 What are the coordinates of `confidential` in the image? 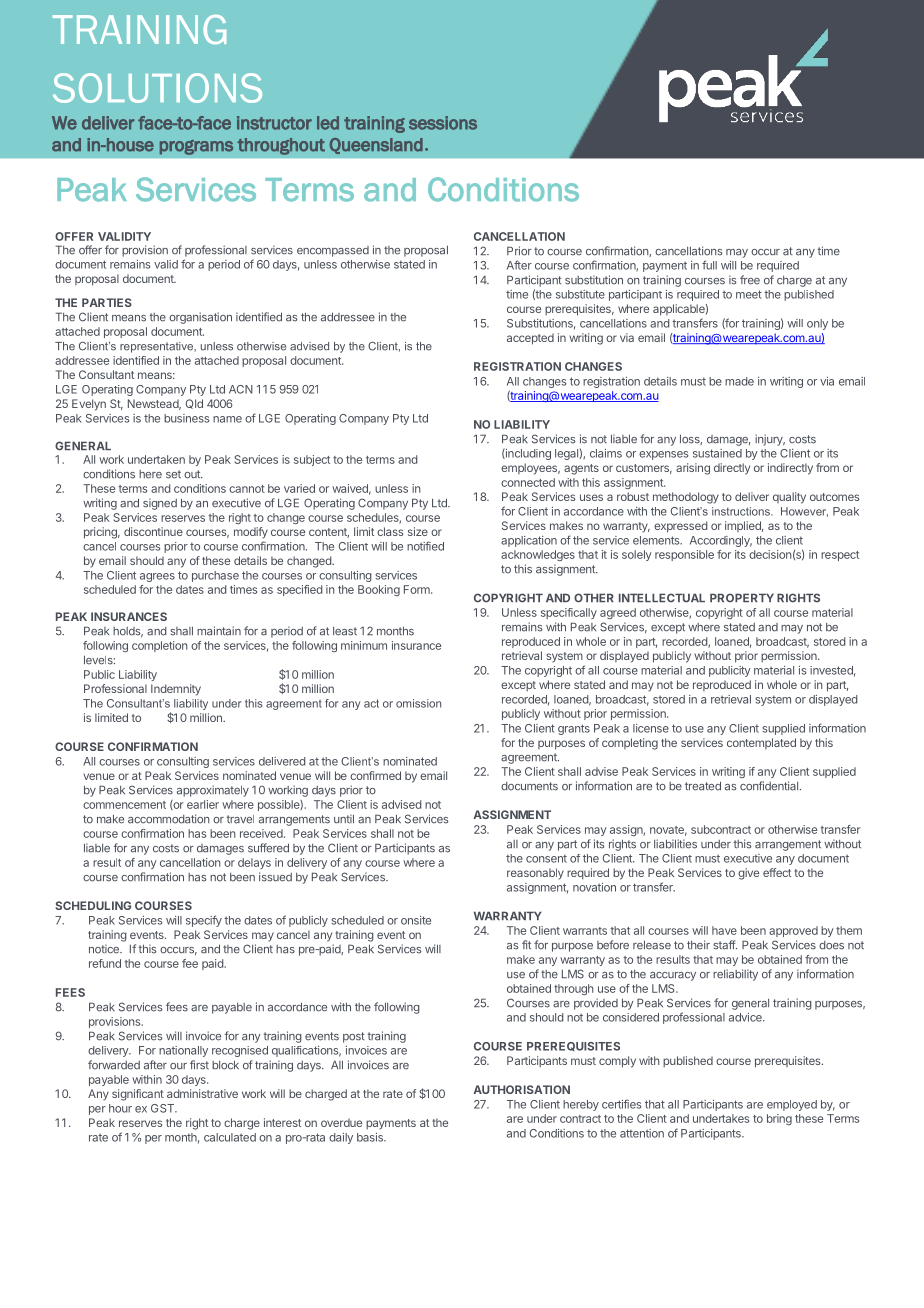 It's located at (769, 786).
